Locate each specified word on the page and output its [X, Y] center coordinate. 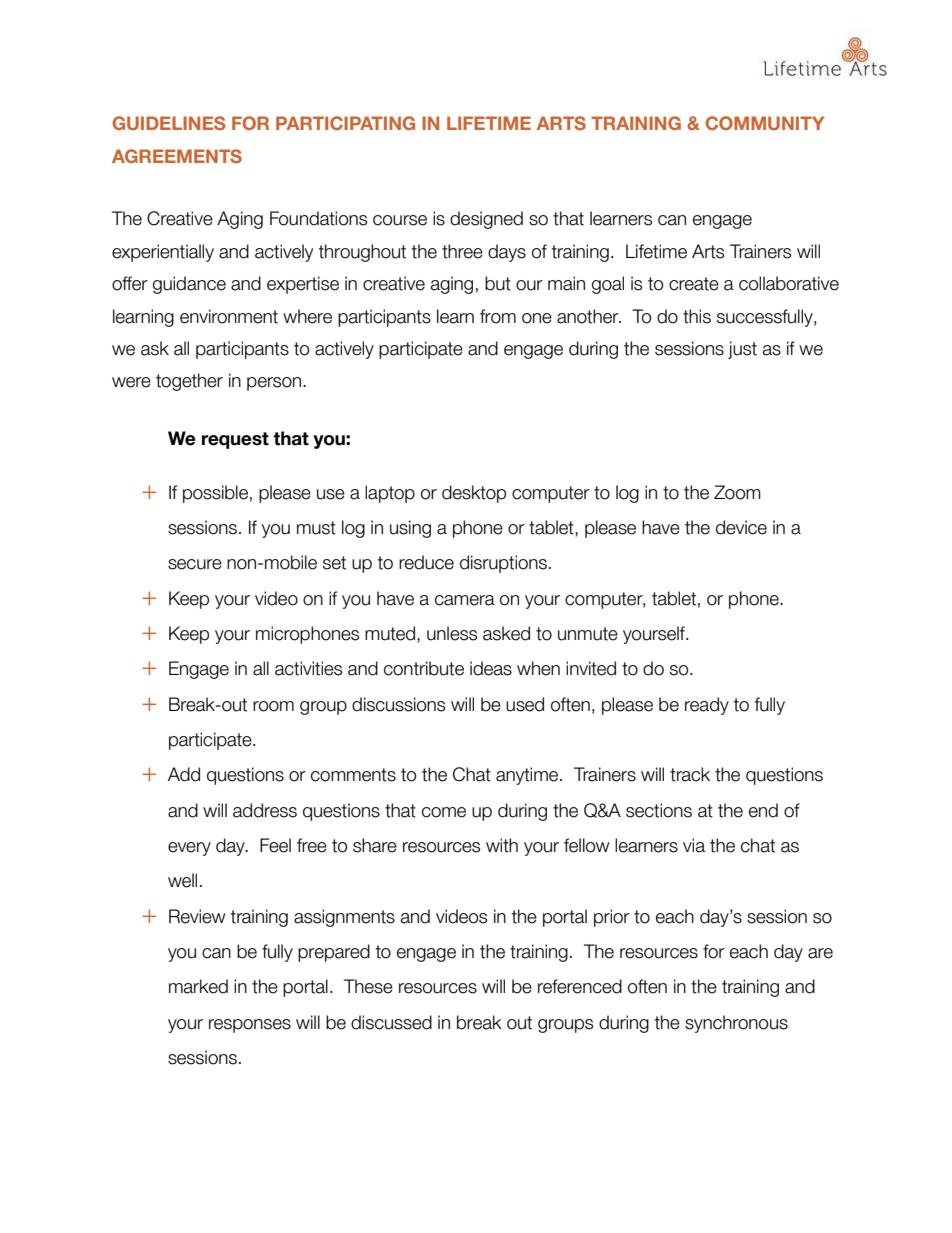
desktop [474, 494]
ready [707, 706]
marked [198, 986]
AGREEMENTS [177, 156]
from [498, 316]
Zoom [737, 492]
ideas [491, 668]
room [273, 706]
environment [229, 316]
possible [215, 494]
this [697, 316]
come [444, 812]
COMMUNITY [765, 123]
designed [486, 220]
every [189, 849]
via [694, 845]
